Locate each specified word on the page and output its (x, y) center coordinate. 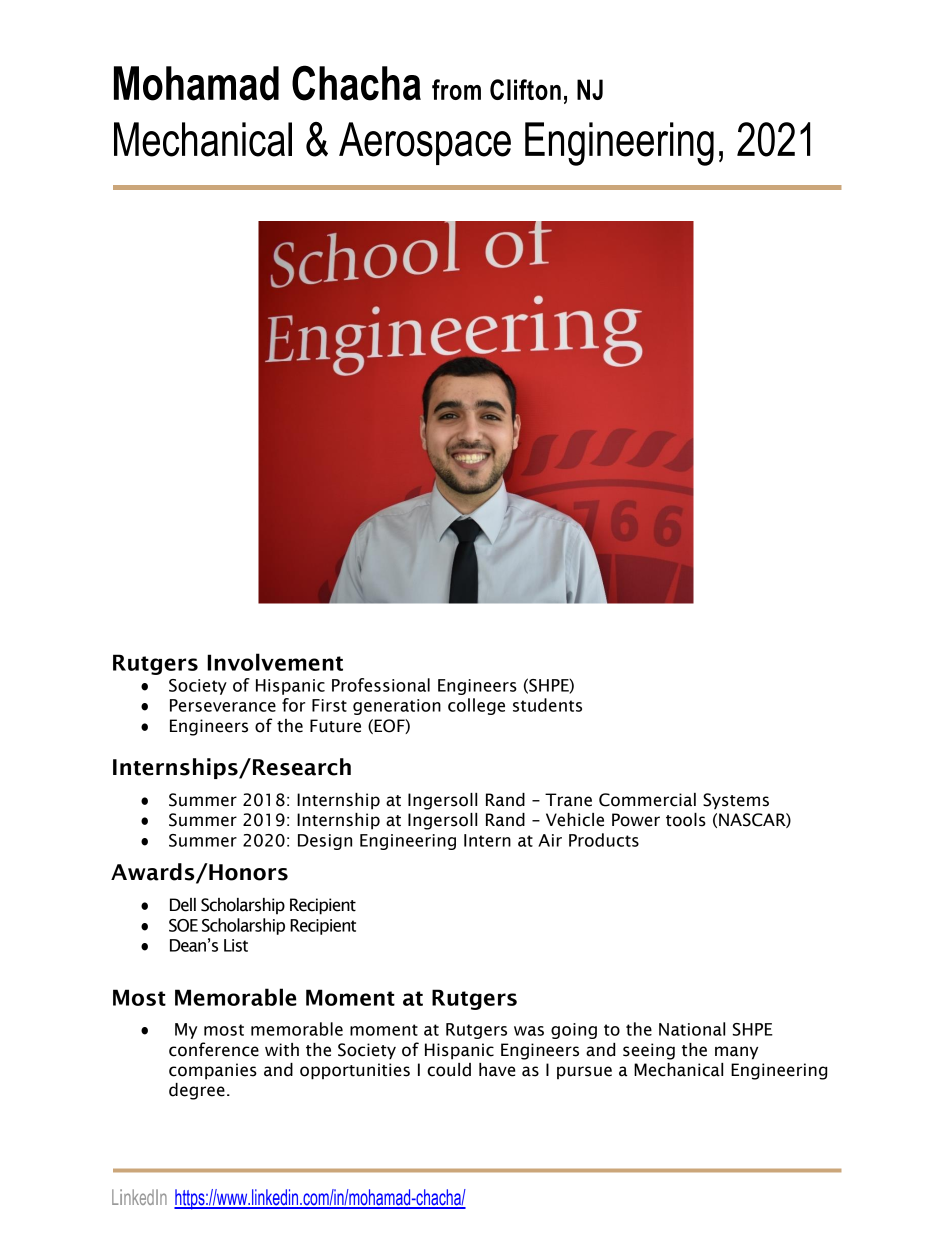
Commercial (647, 800)
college (476, 706)
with (282, 1050)
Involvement (275, 662)
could (449, 1070)
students (547, 705)
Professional (381, 685)
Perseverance (223, 705)
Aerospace (425, 143)
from (456, 89)
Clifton (525, 89)
